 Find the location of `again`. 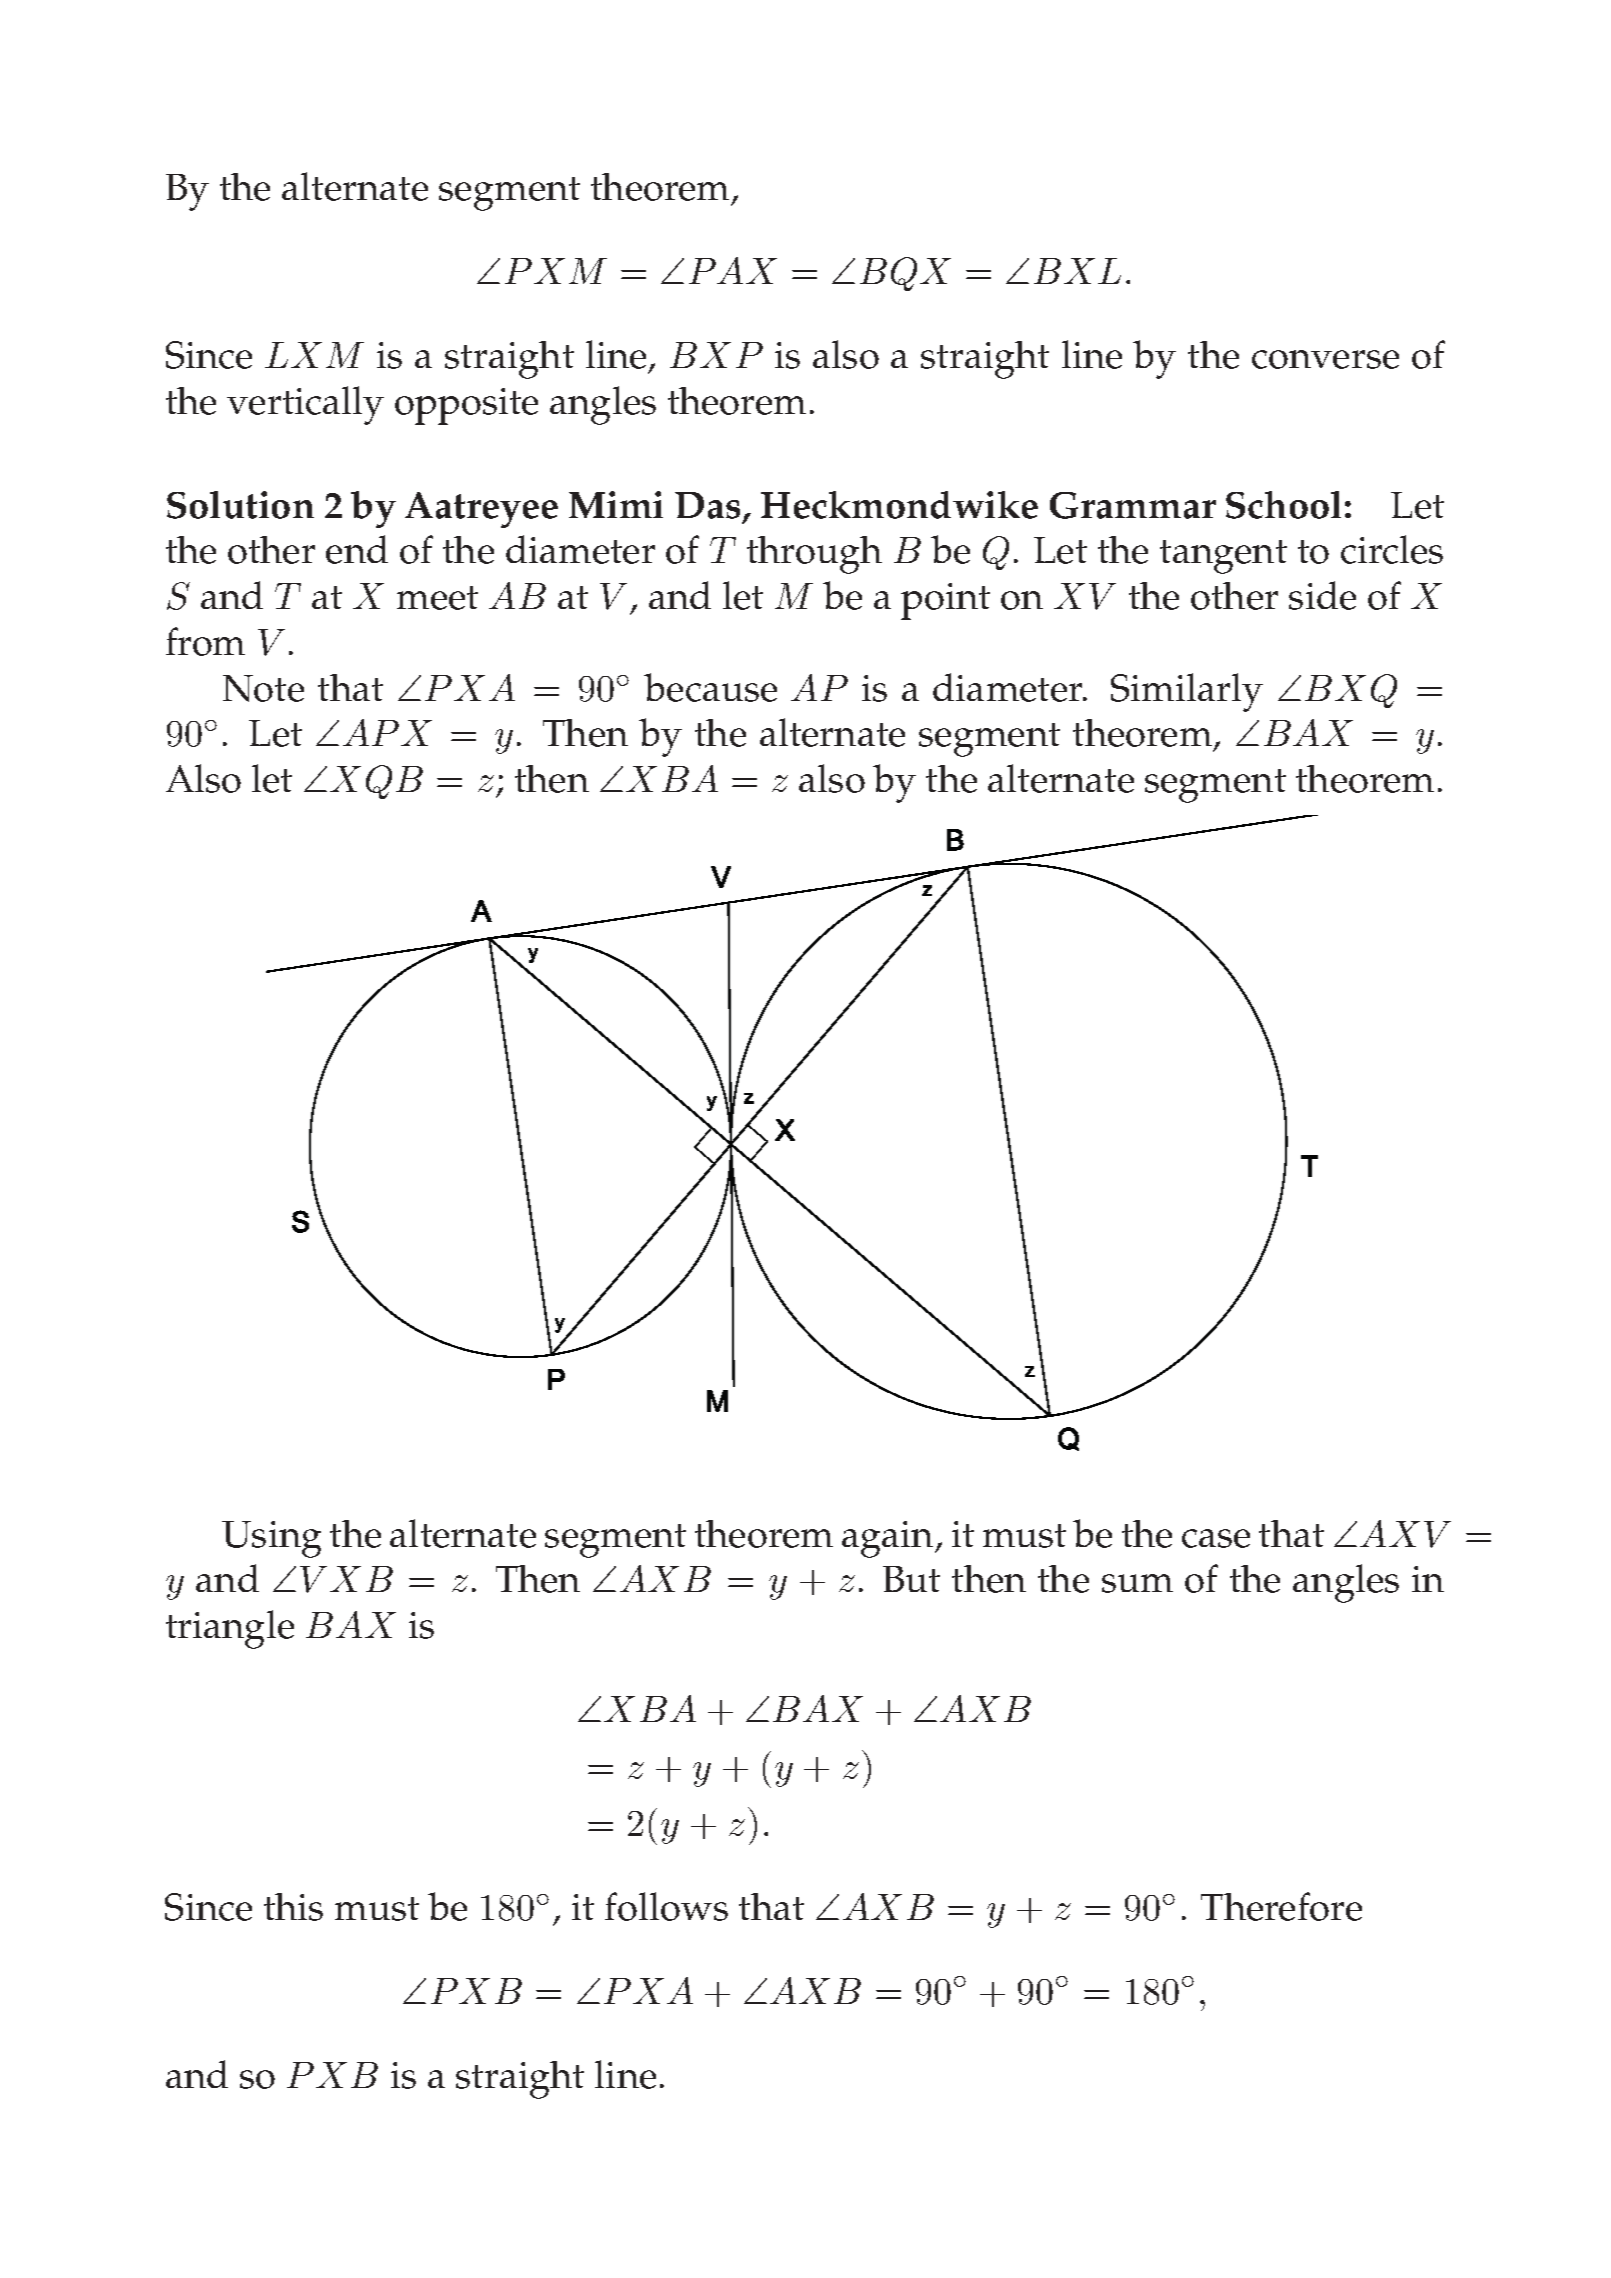

again is located at coordinates (889, 1539).
